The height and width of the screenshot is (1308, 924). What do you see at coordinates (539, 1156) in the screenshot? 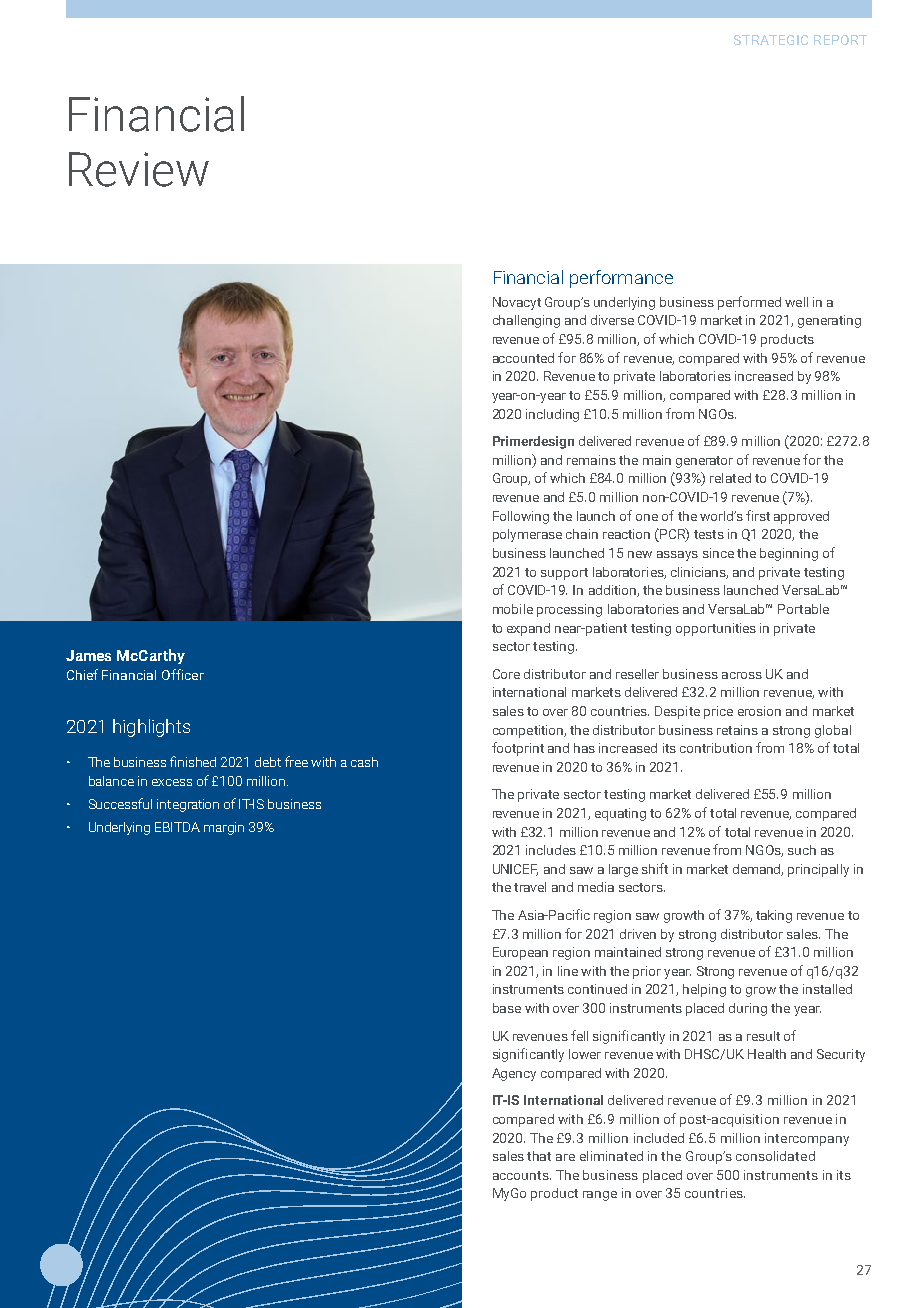
I see `that` at bounding box center [539, 1156].
